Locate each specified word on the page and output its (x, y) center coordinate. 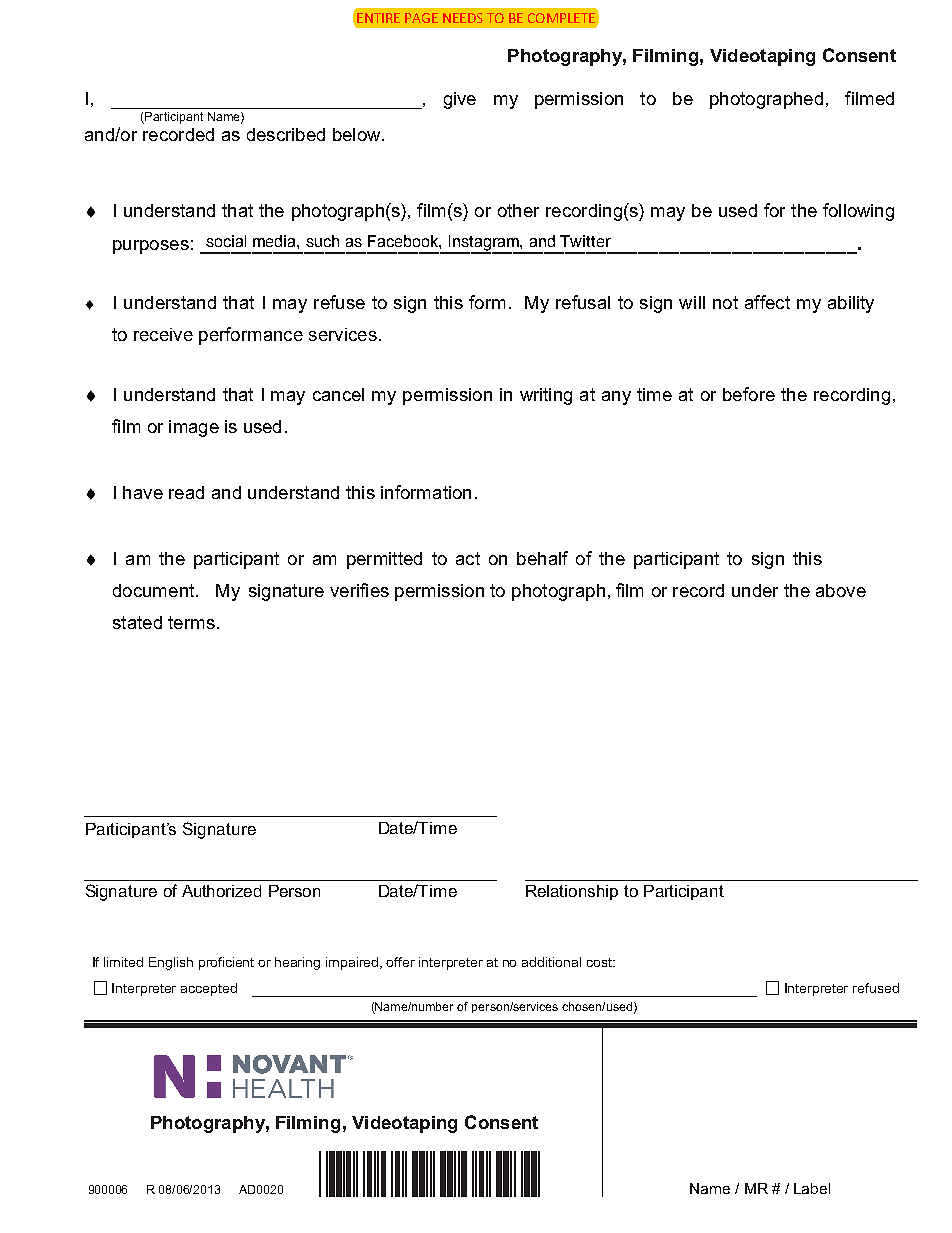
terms (191, 622)
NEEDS (463, 18)
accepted (209, 989)
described (286, 134)
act (468, 558)
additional (551, 962)
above (841, 590)
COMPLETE (561, 18)
